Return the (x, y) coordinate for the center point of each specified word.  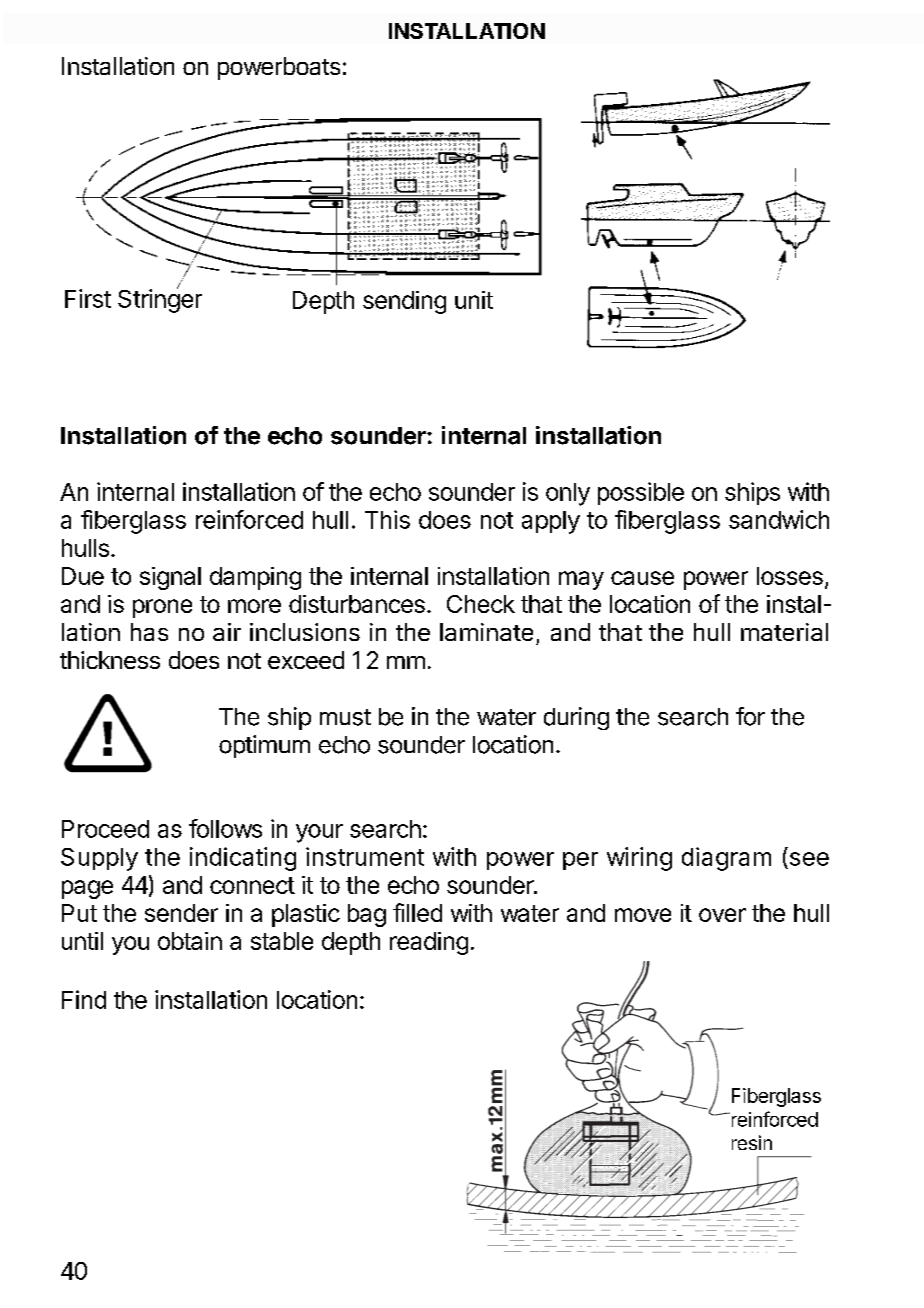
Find (84, 999)
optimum (264, 746)
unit (474, 300)
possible (641, 493)
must (345, 717)
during (576, 718)
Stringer (160, 300)
